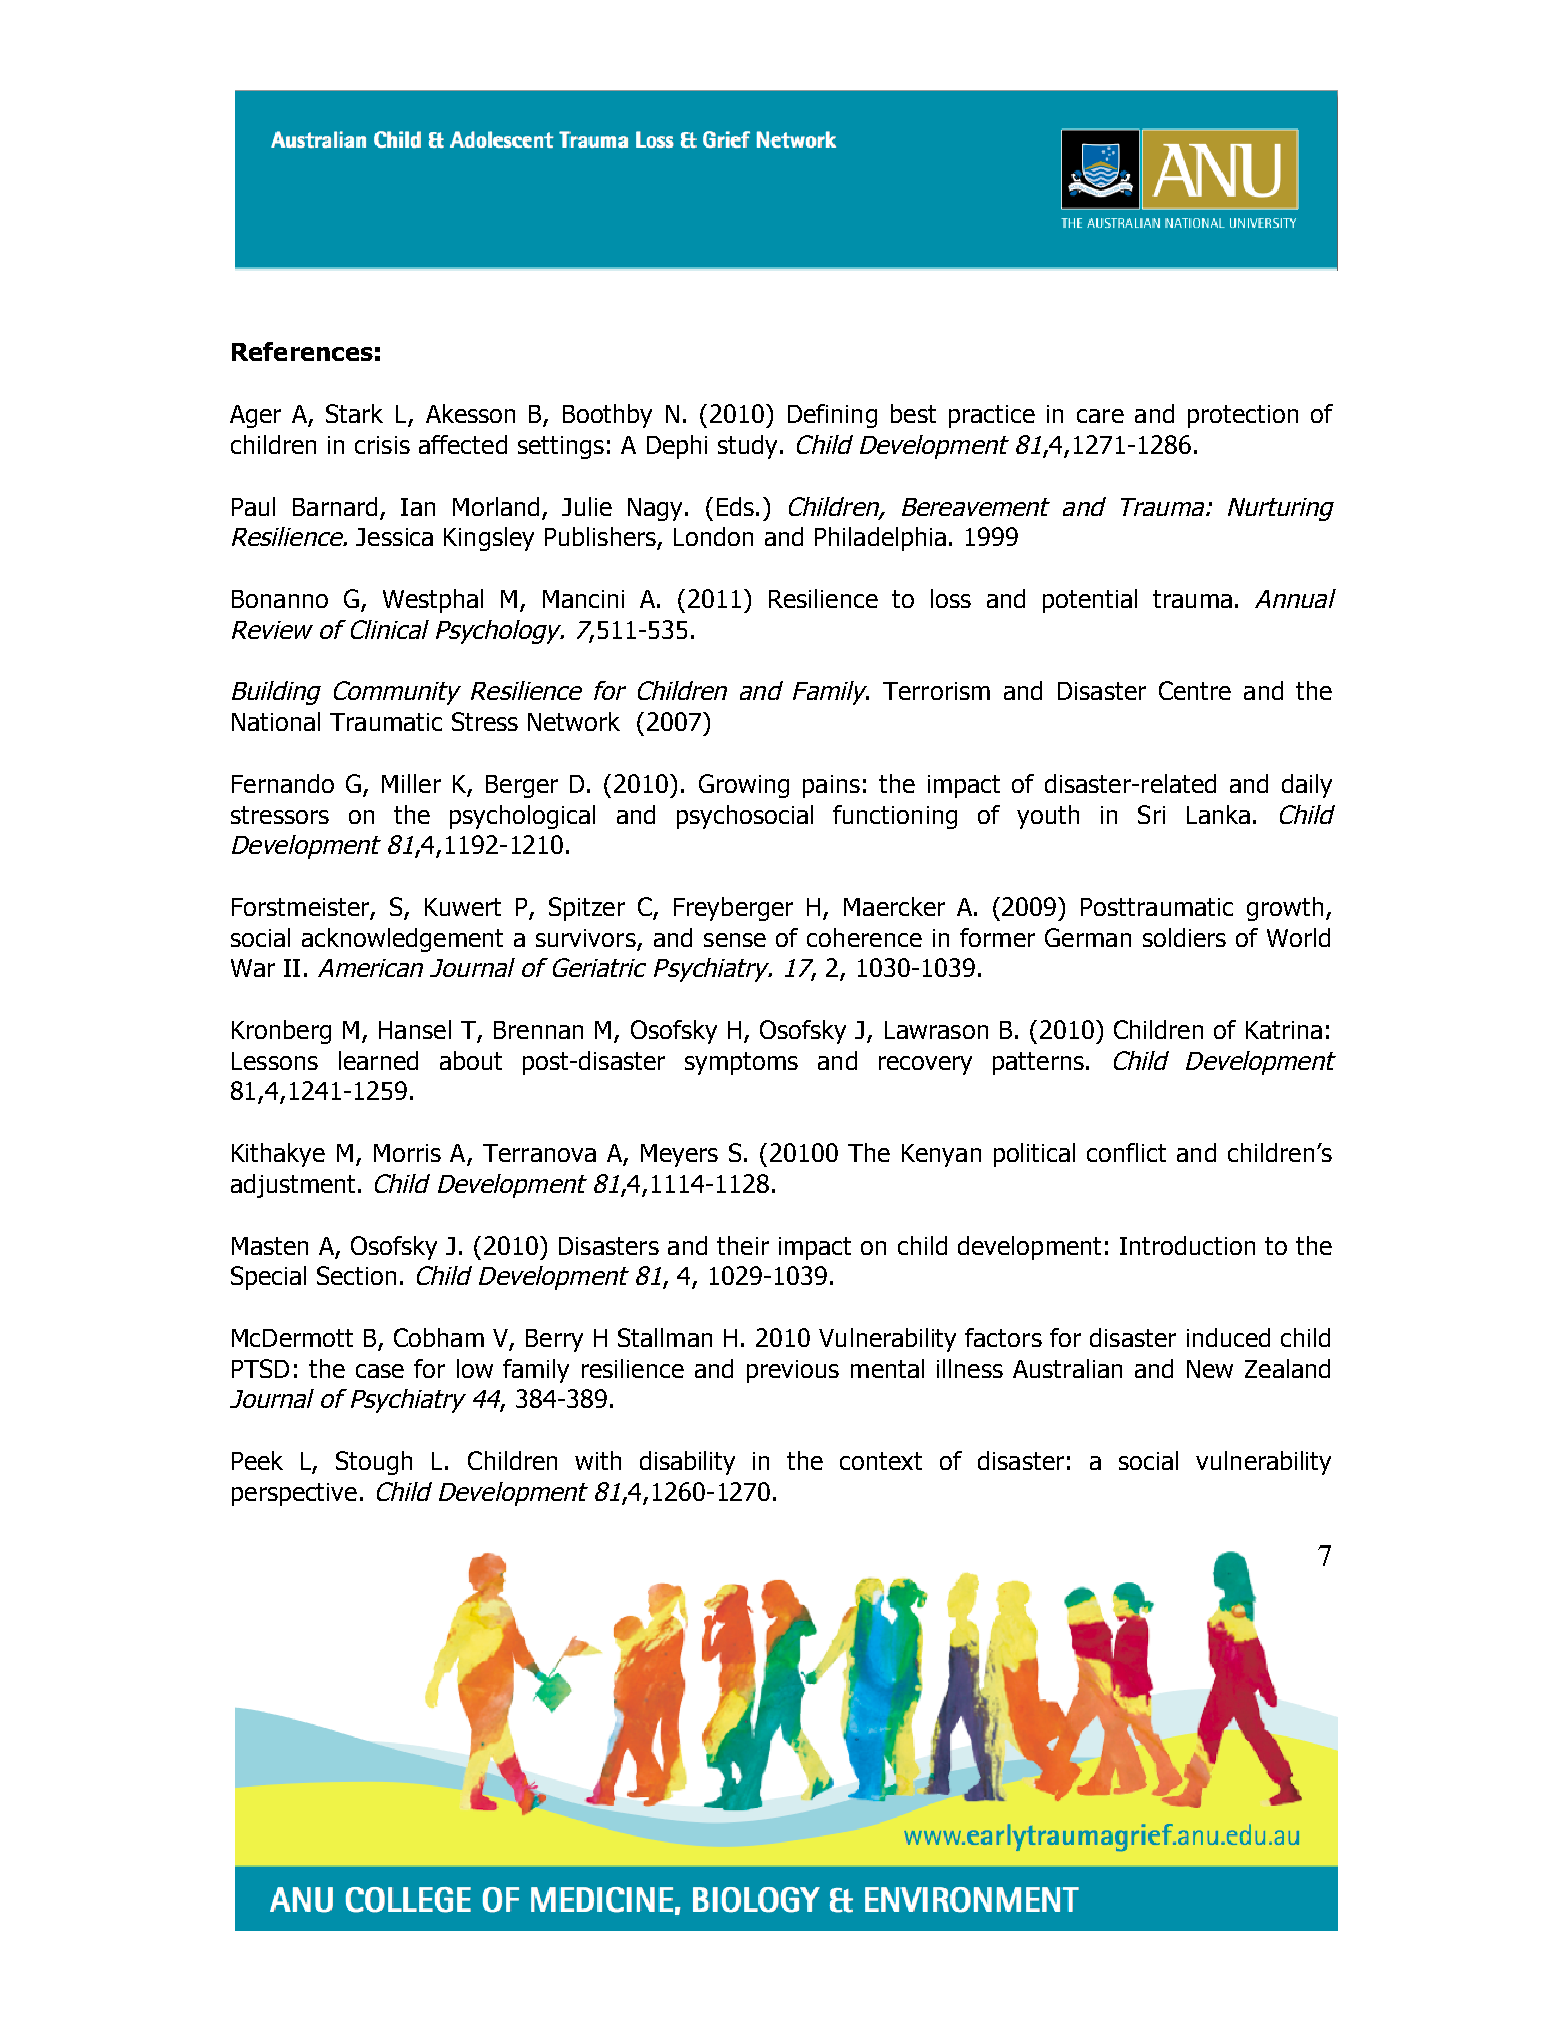  What do you see at coordinates (1243, 416) in the screenshot?
I see `protection` at bounding box center [1243, 416].
